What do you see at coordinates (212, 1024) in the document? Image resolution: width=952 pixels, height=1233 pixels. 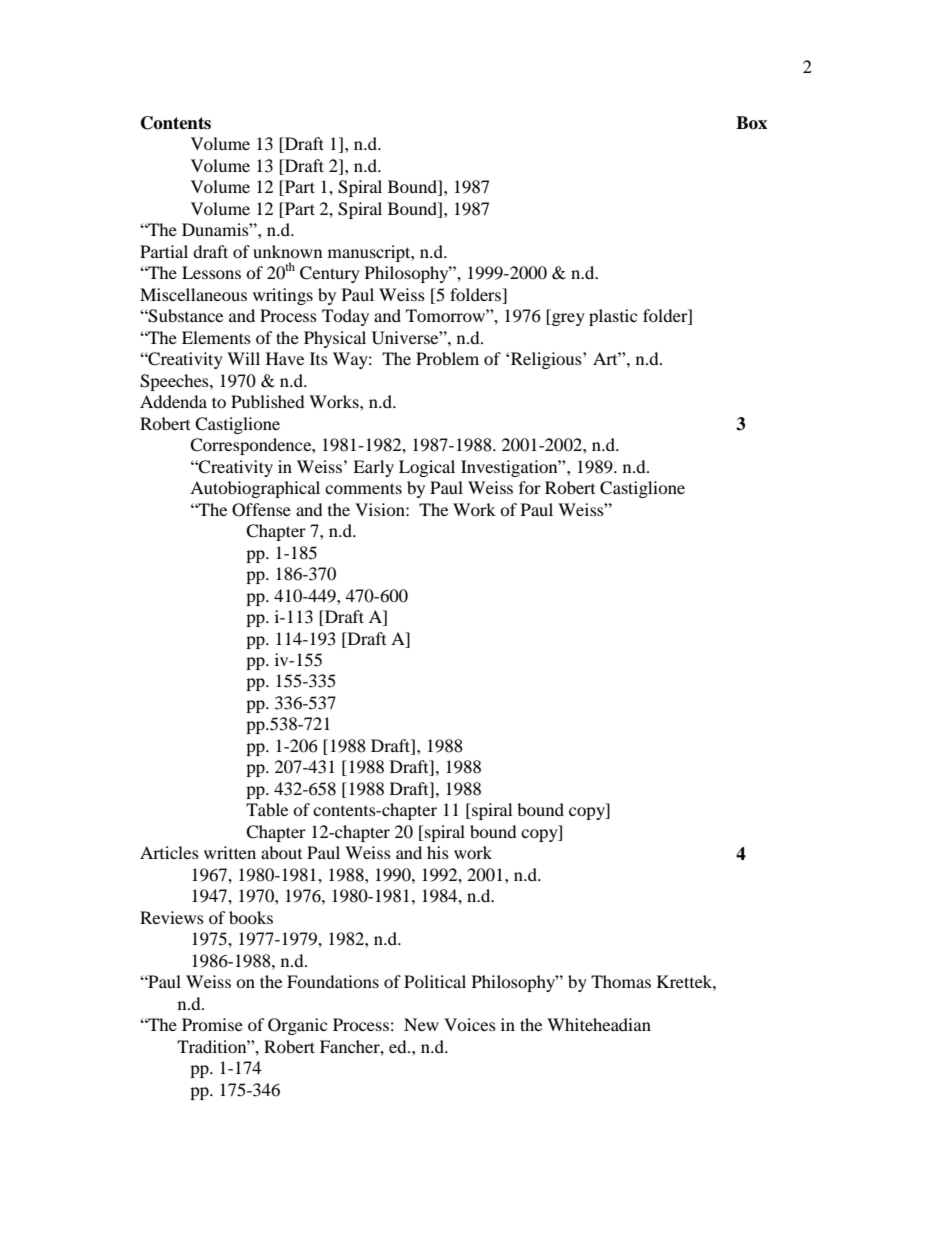 I see `Promise` at bounding box center [212, 1024].
